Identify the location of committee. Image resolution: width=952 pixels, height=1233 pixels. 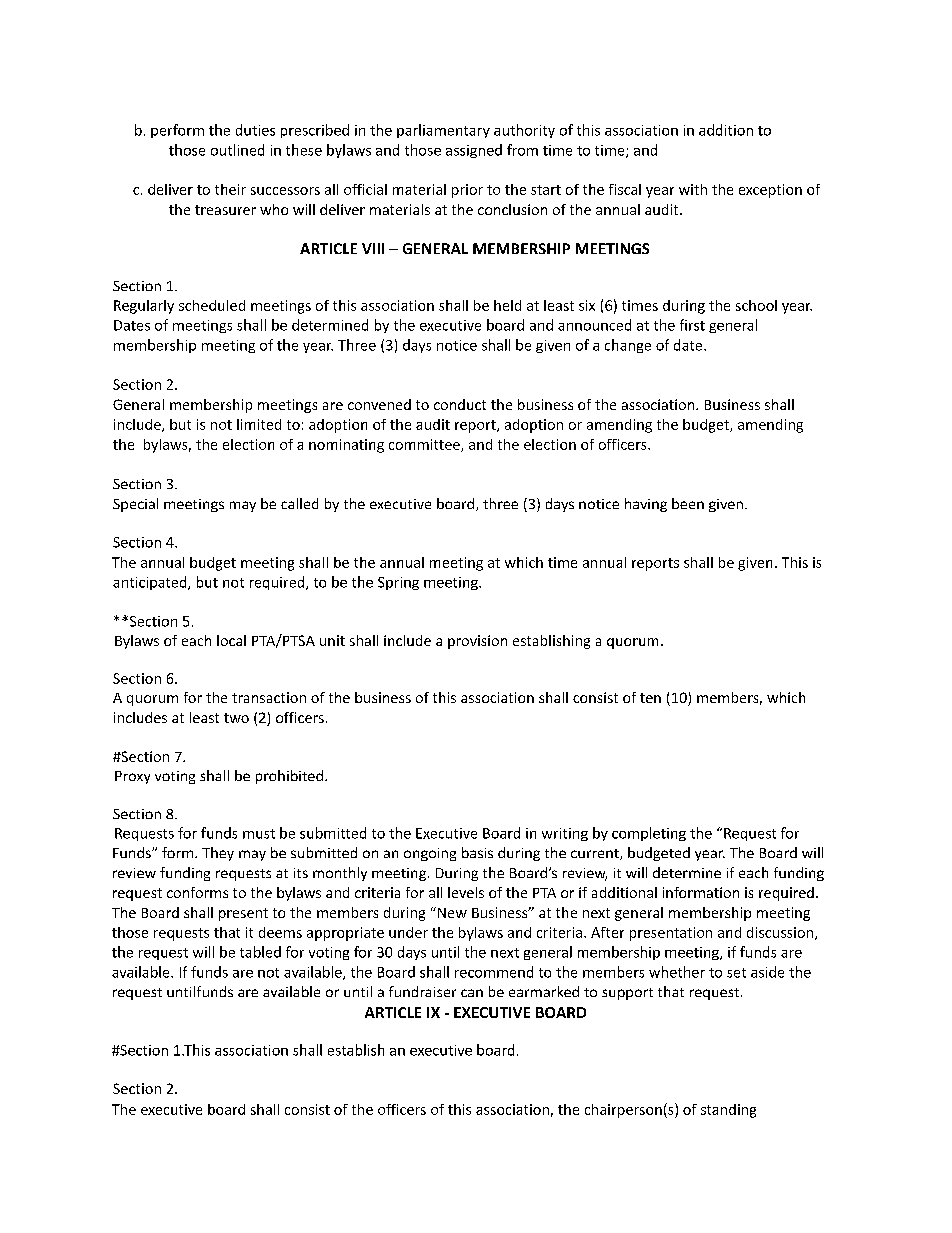
(425, 445).
